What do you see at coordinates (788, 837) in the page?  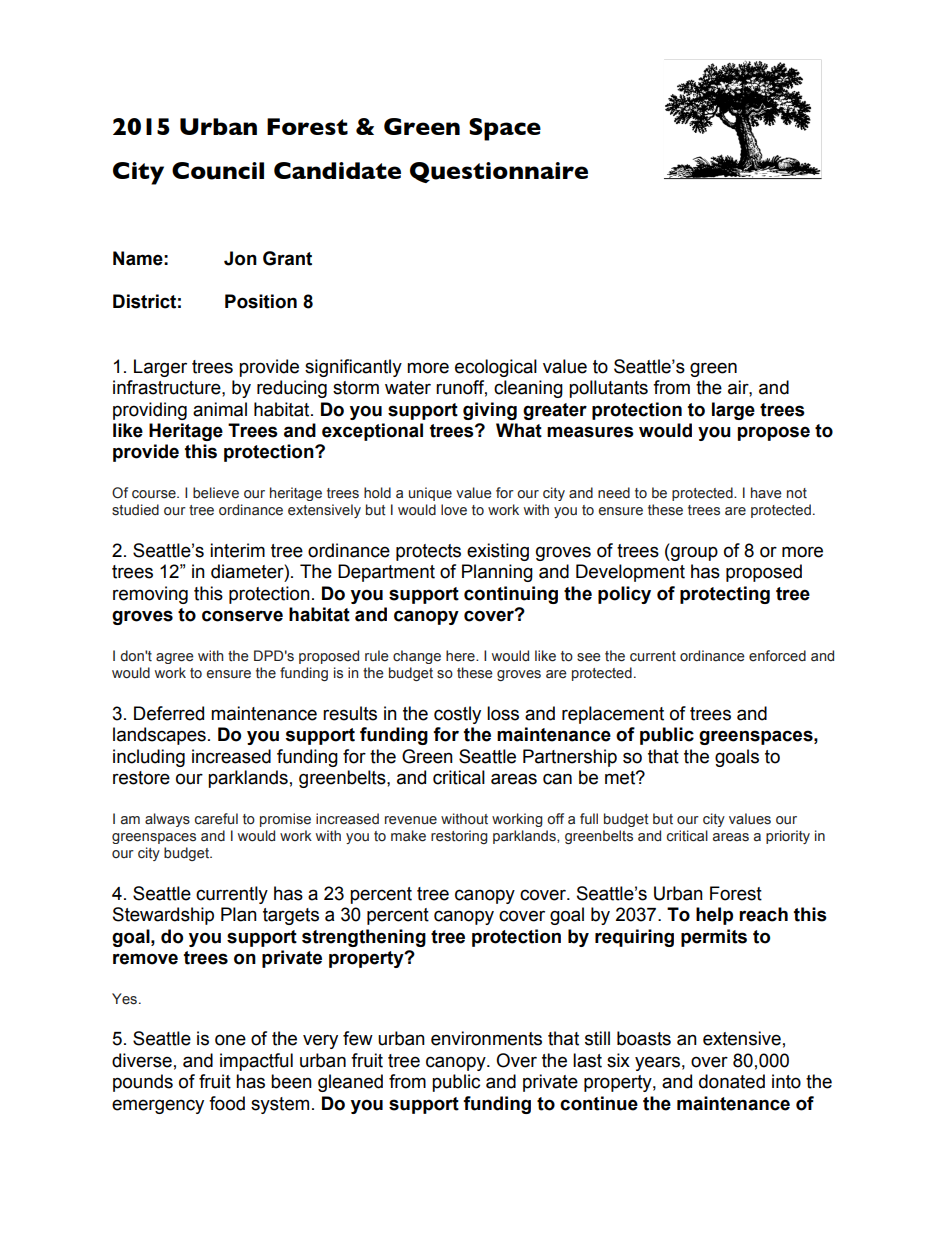 I see `priority` at bounding box center [788, 837].
